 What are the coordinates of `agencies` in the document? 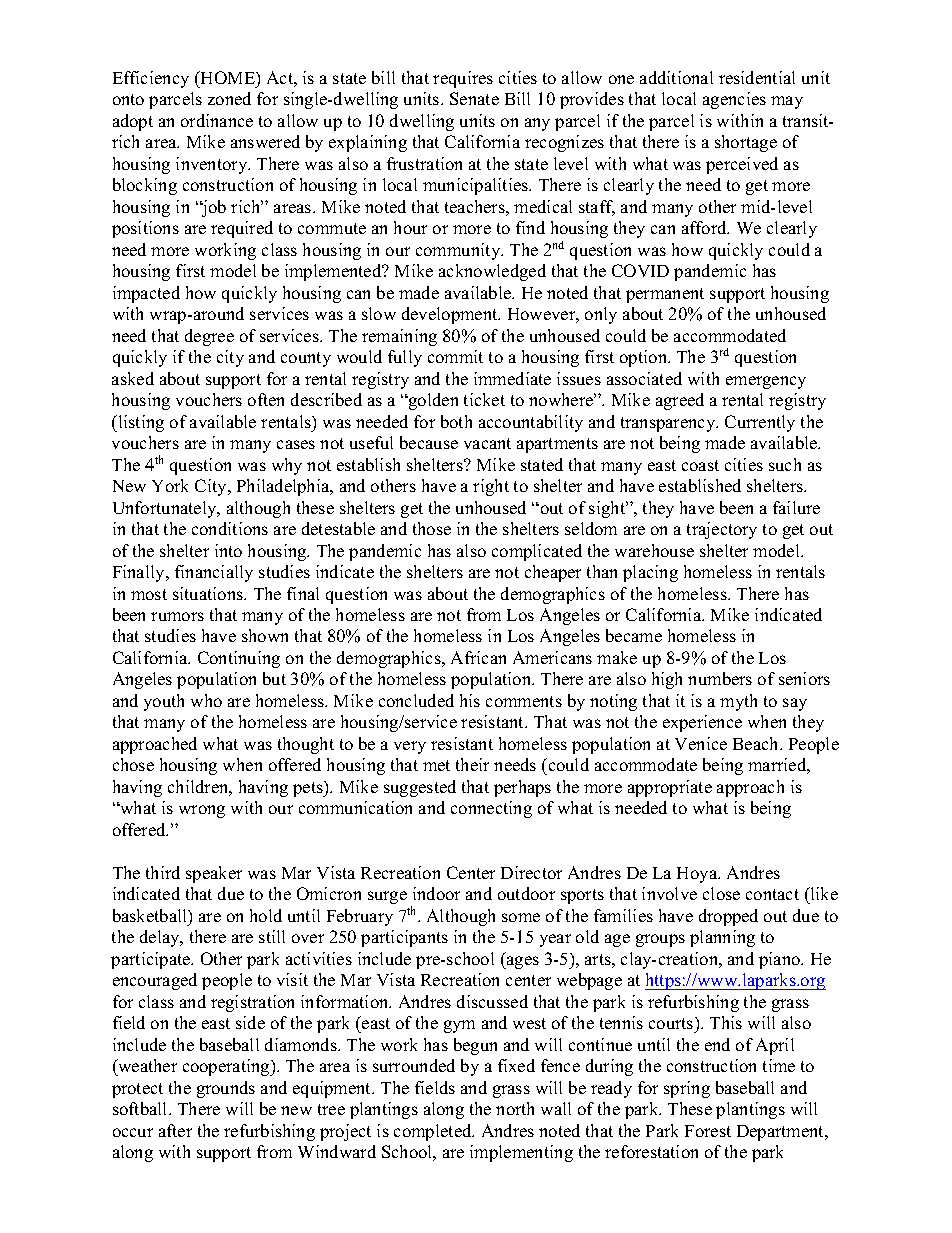 It's located at (734, 100).
